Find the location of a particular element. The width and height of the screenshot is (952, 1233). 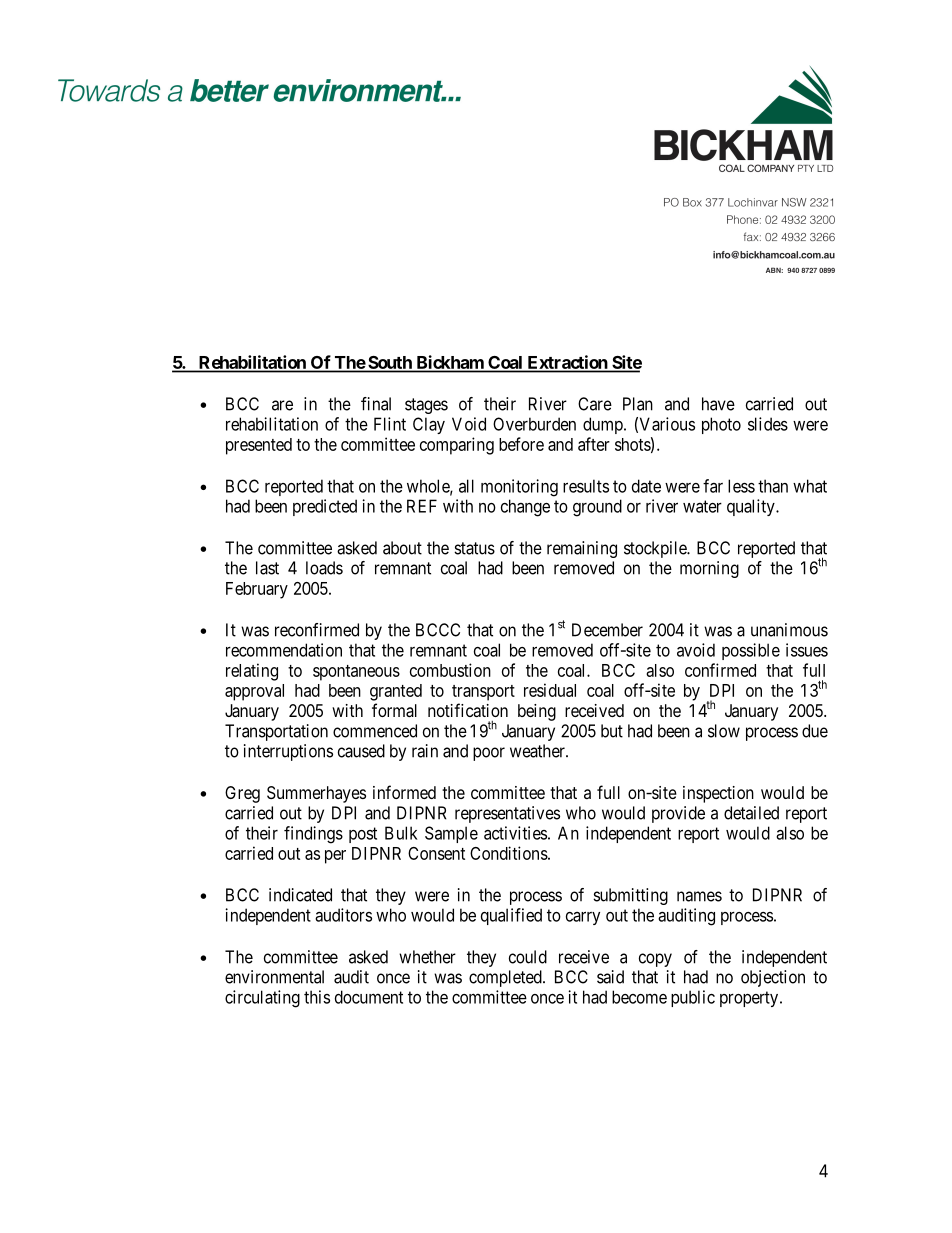

completed is located at coordinates (506, 978).
